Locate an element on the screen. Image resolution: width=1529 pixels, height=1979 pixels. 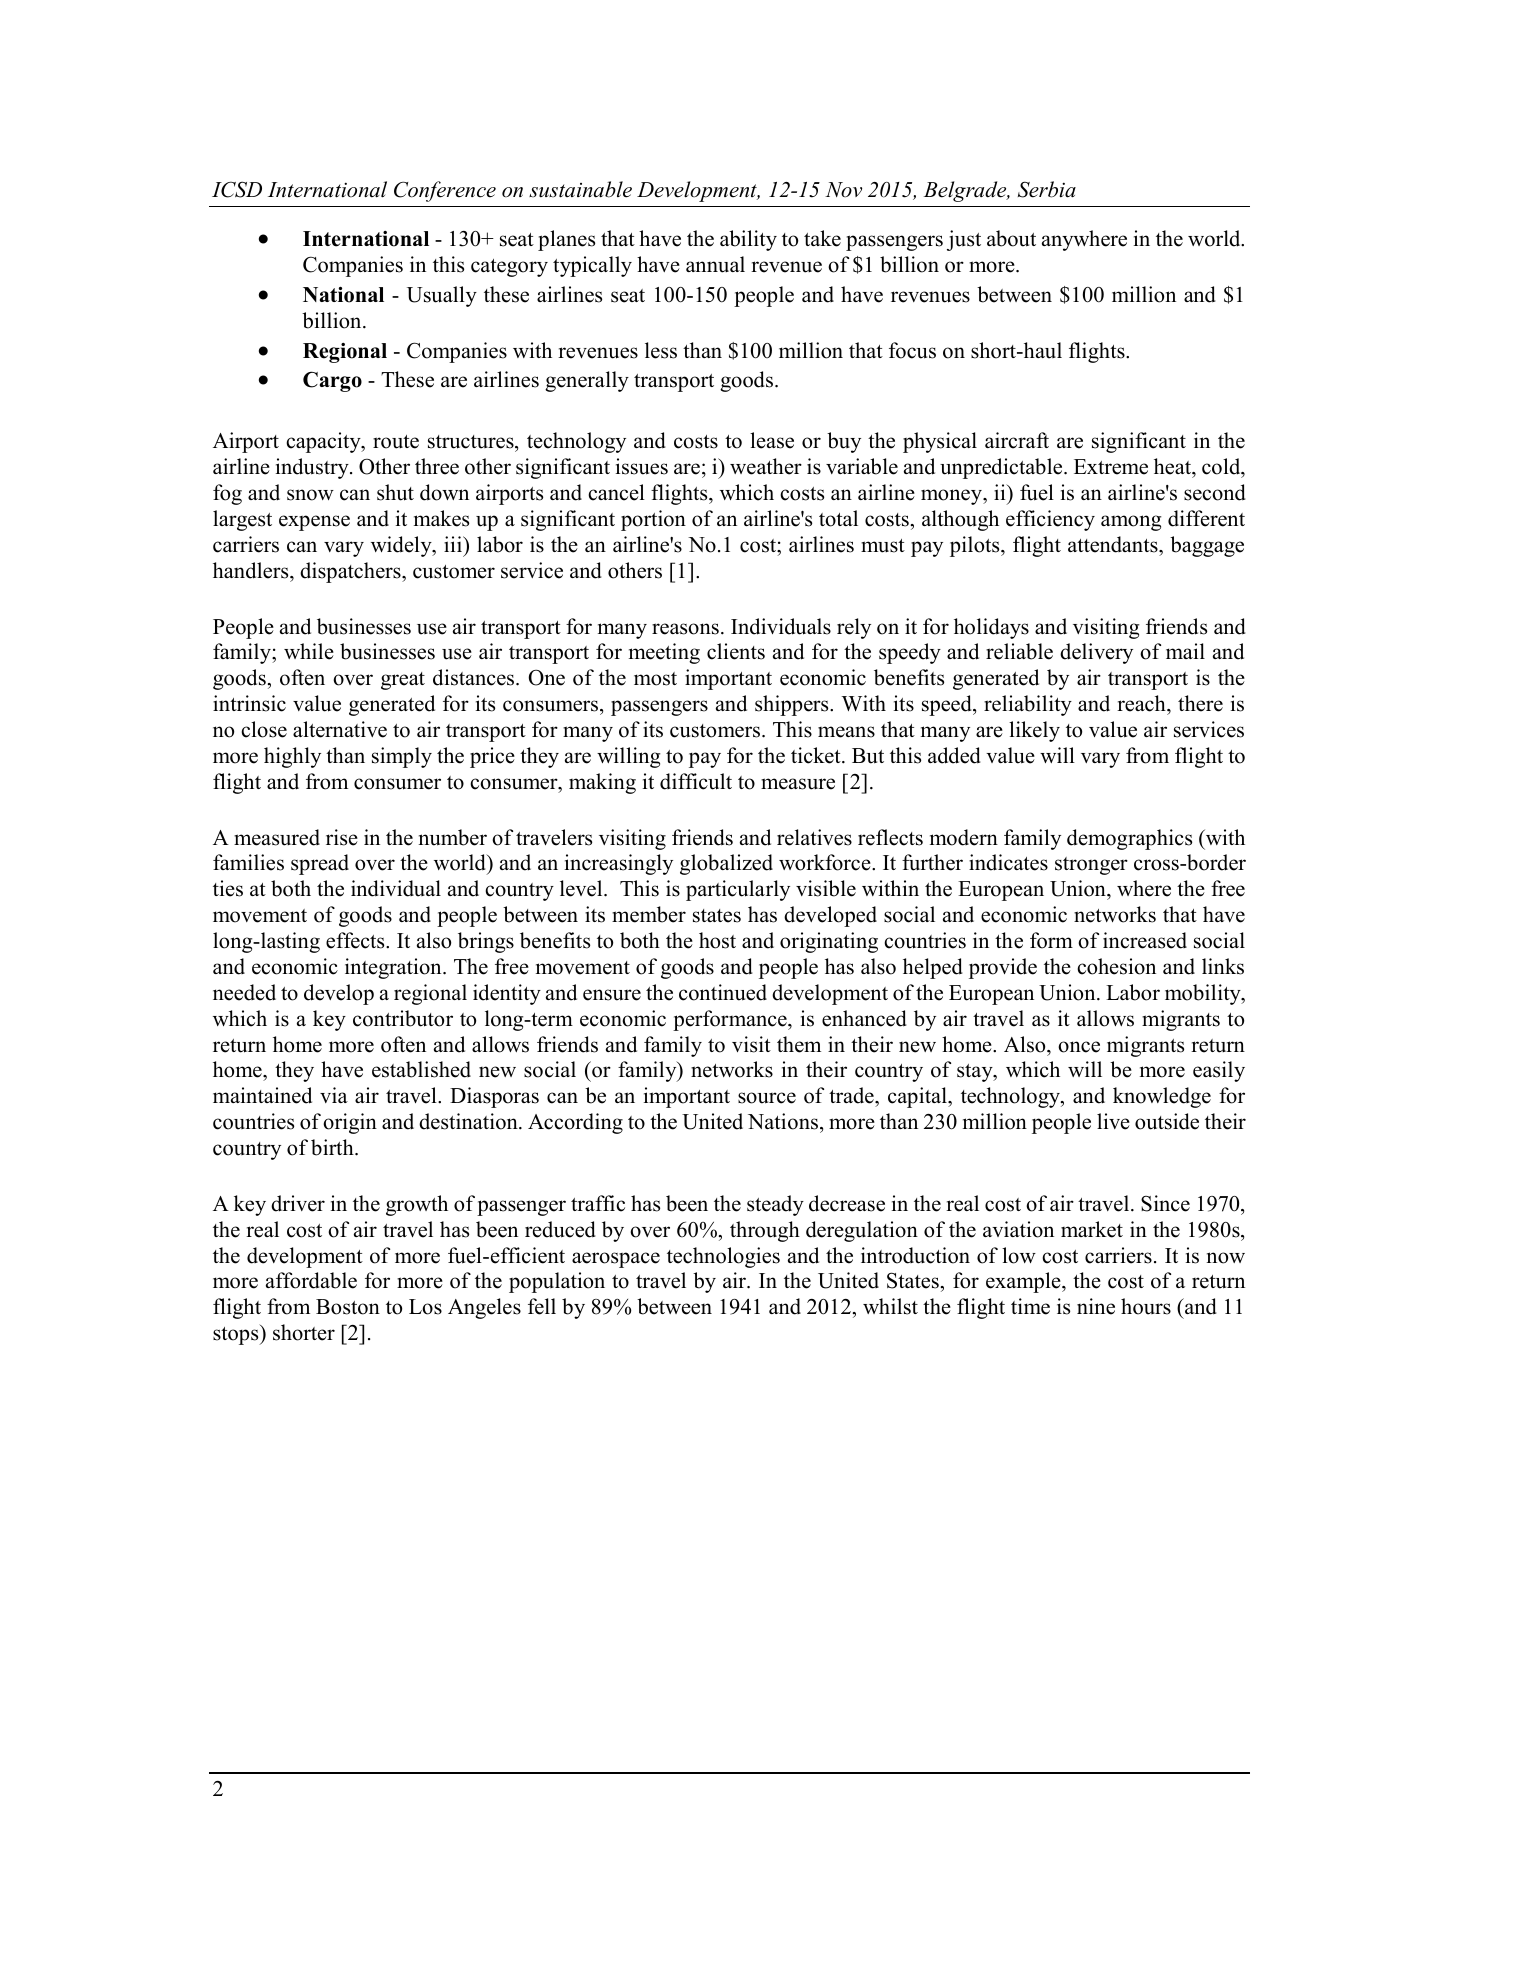
nine is located at coordinates (1096, 1306).
